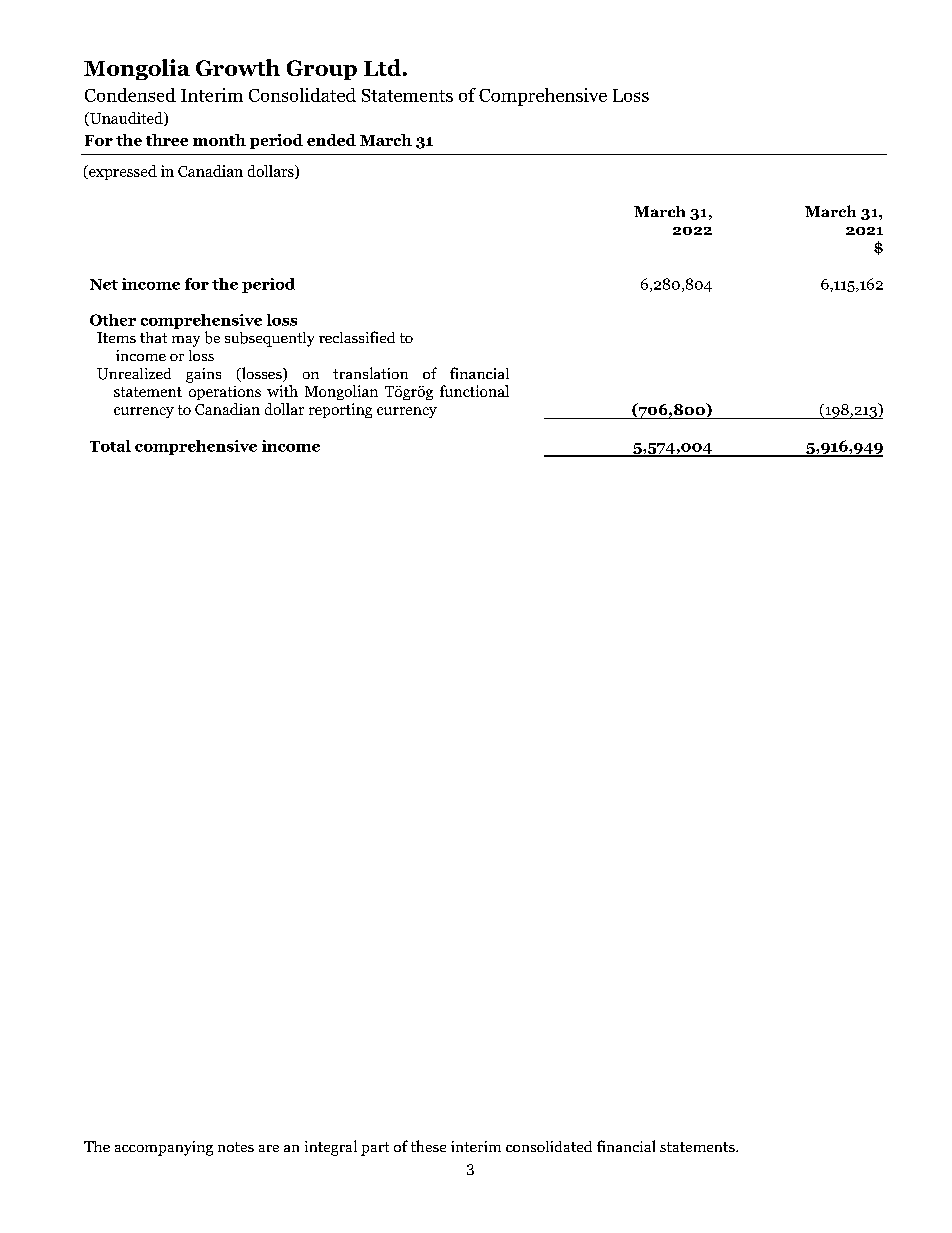 The height and width of the screenshot is (1233, 952). I want to click on ended, so click(331, 140).
